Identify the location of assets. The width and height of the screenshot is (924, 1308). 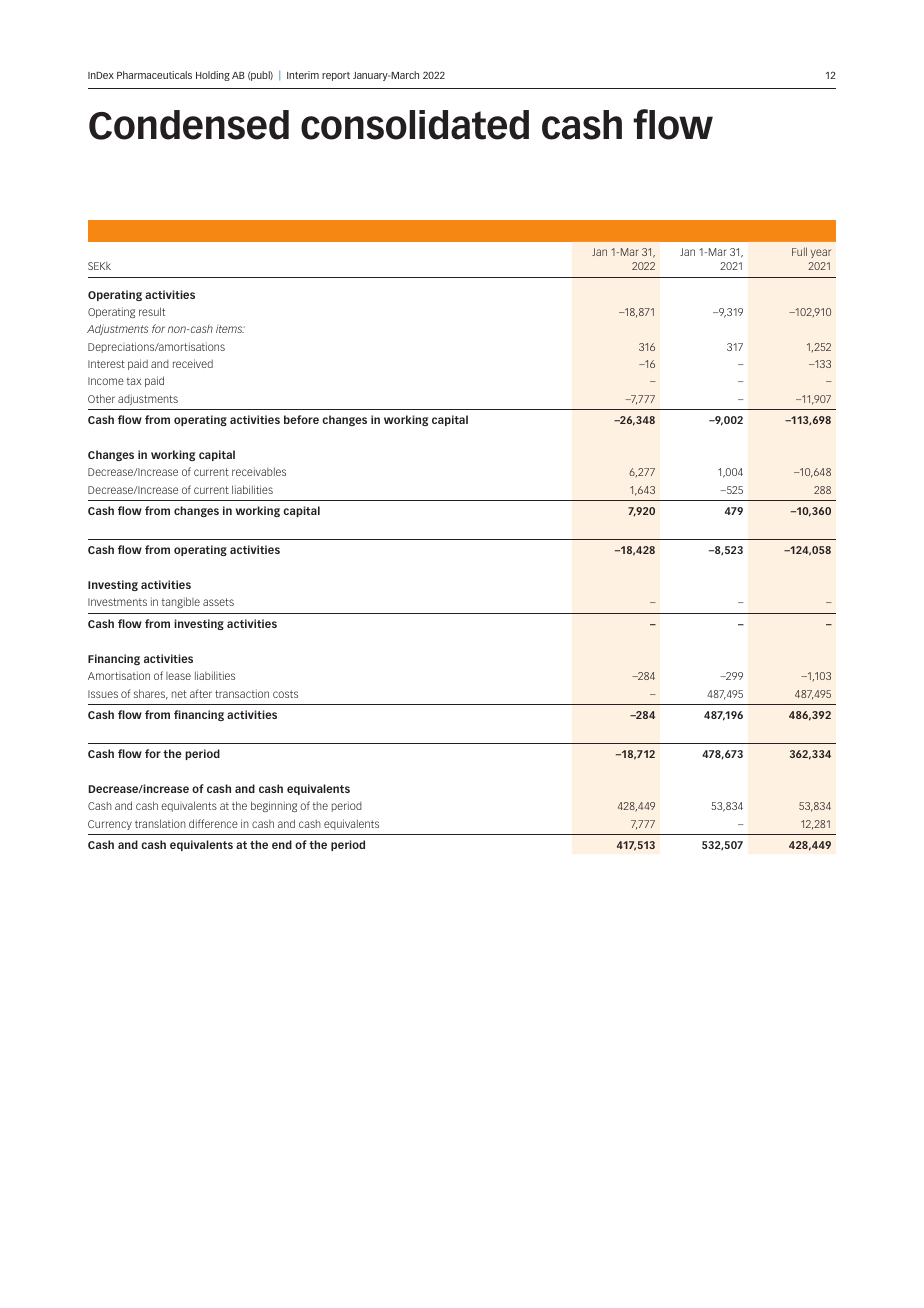
(218, 602).
